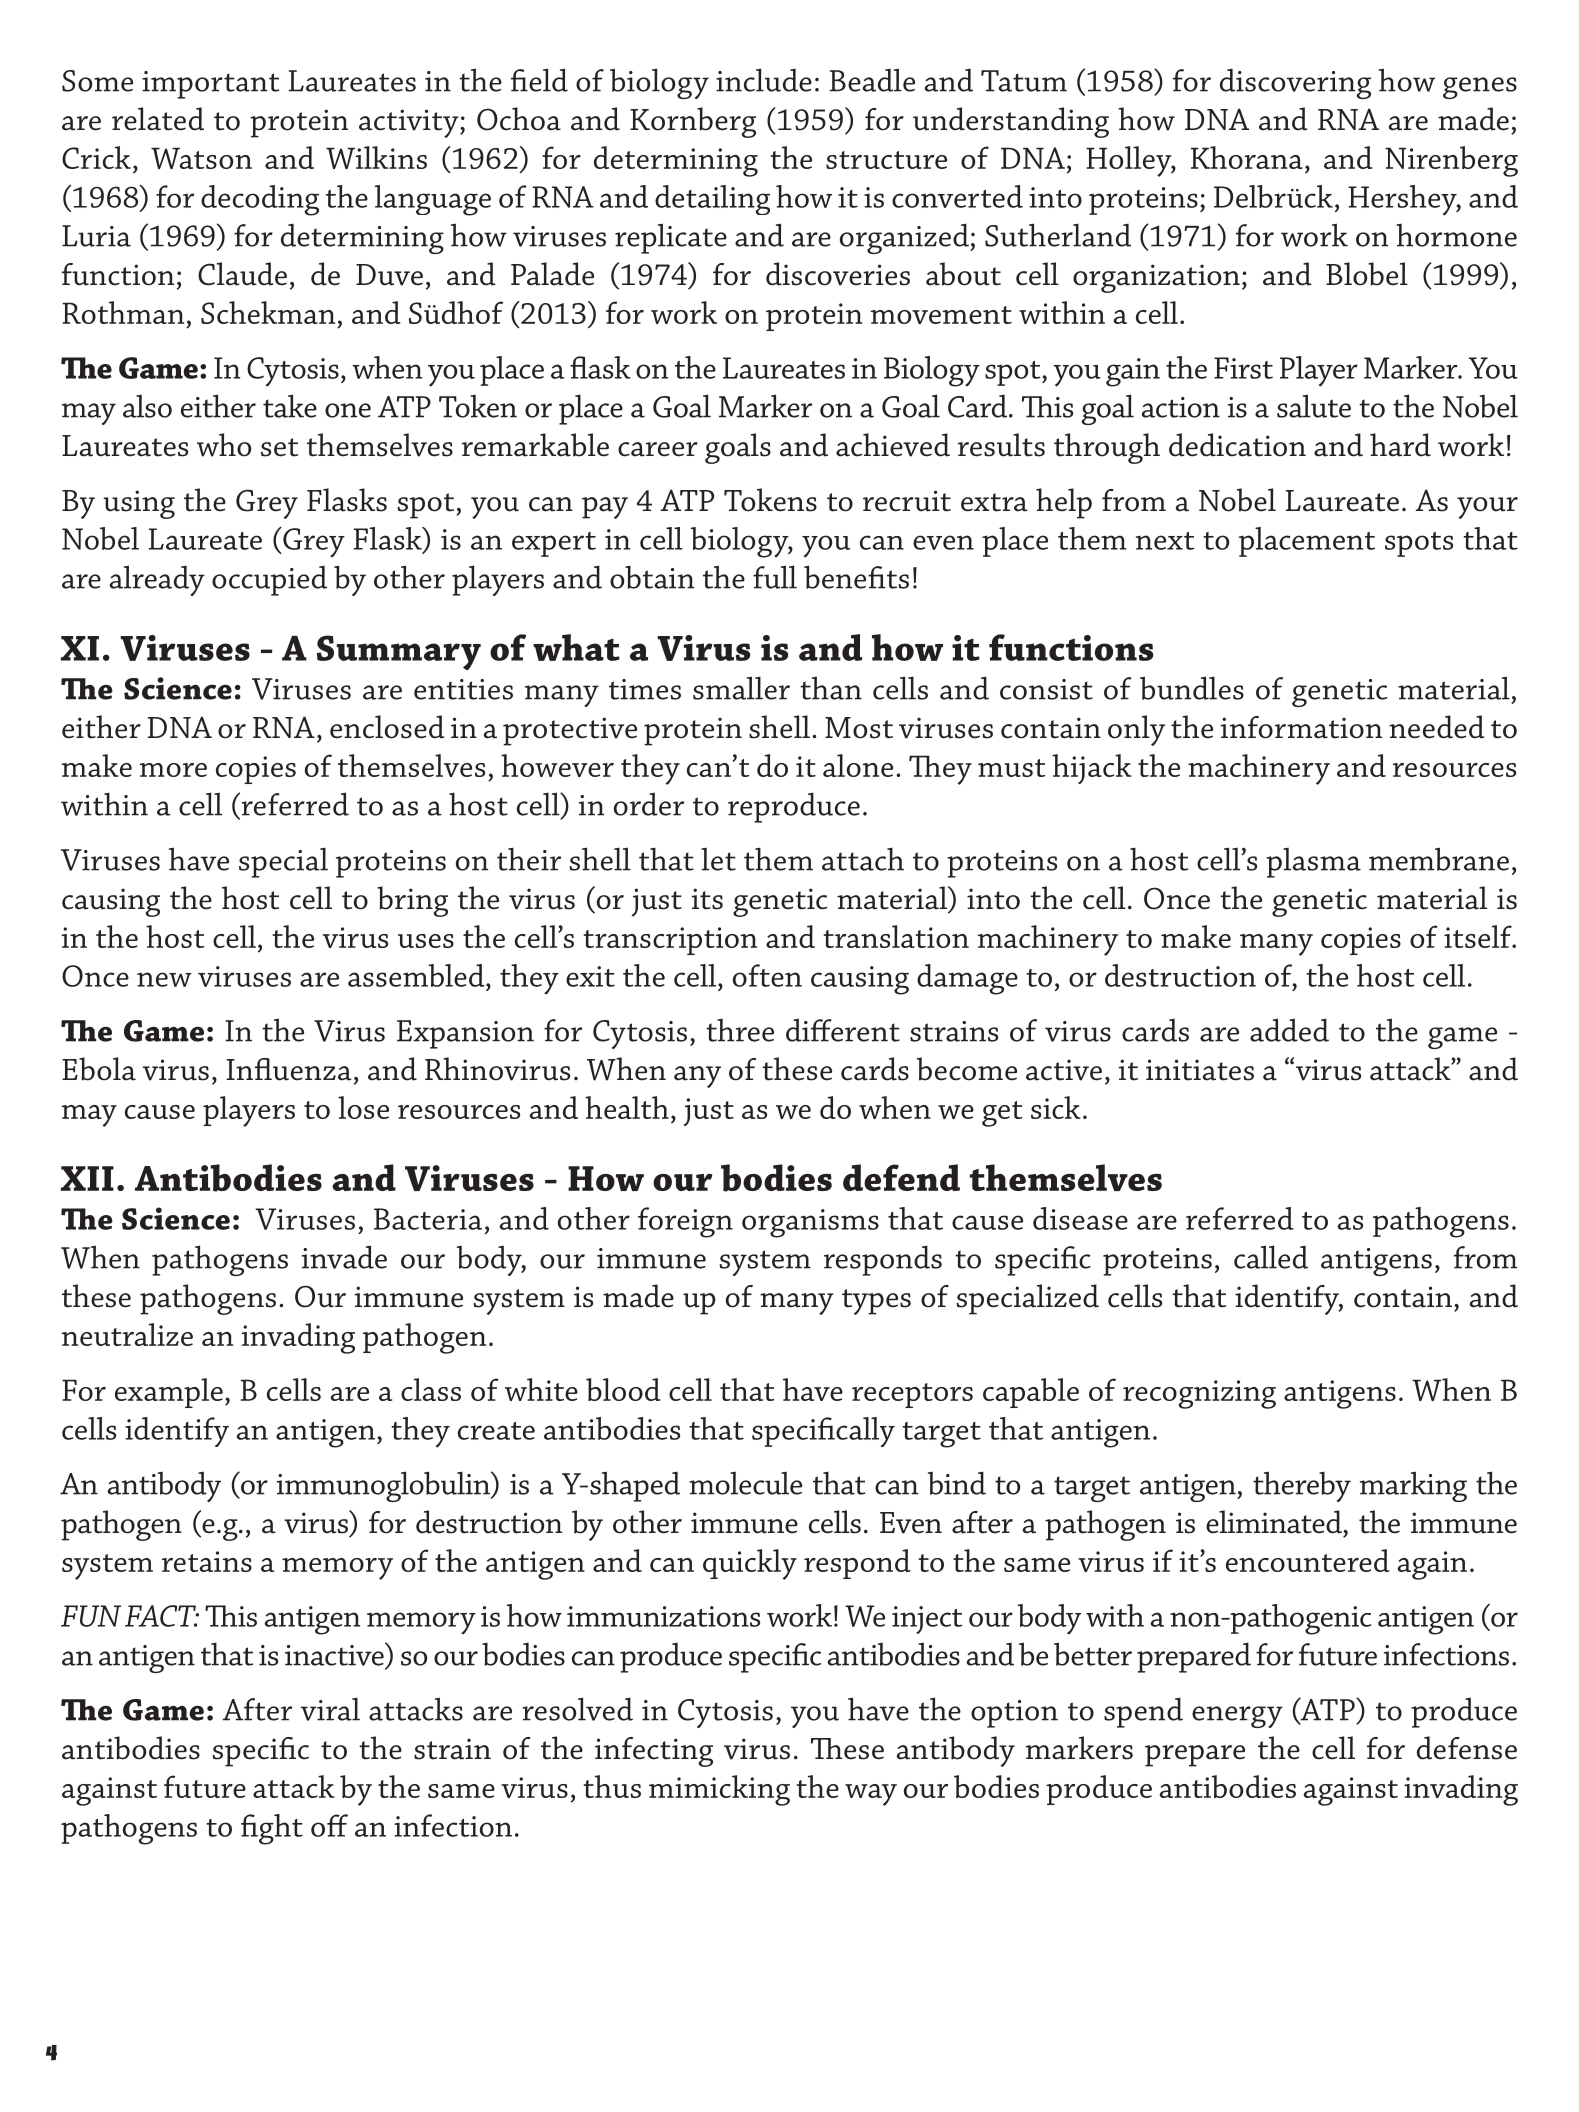 This screenshot has height=2112, width=1579. Describe the element at coordinates (269, 581) in the screenshot. I see `occupied` at that location.
